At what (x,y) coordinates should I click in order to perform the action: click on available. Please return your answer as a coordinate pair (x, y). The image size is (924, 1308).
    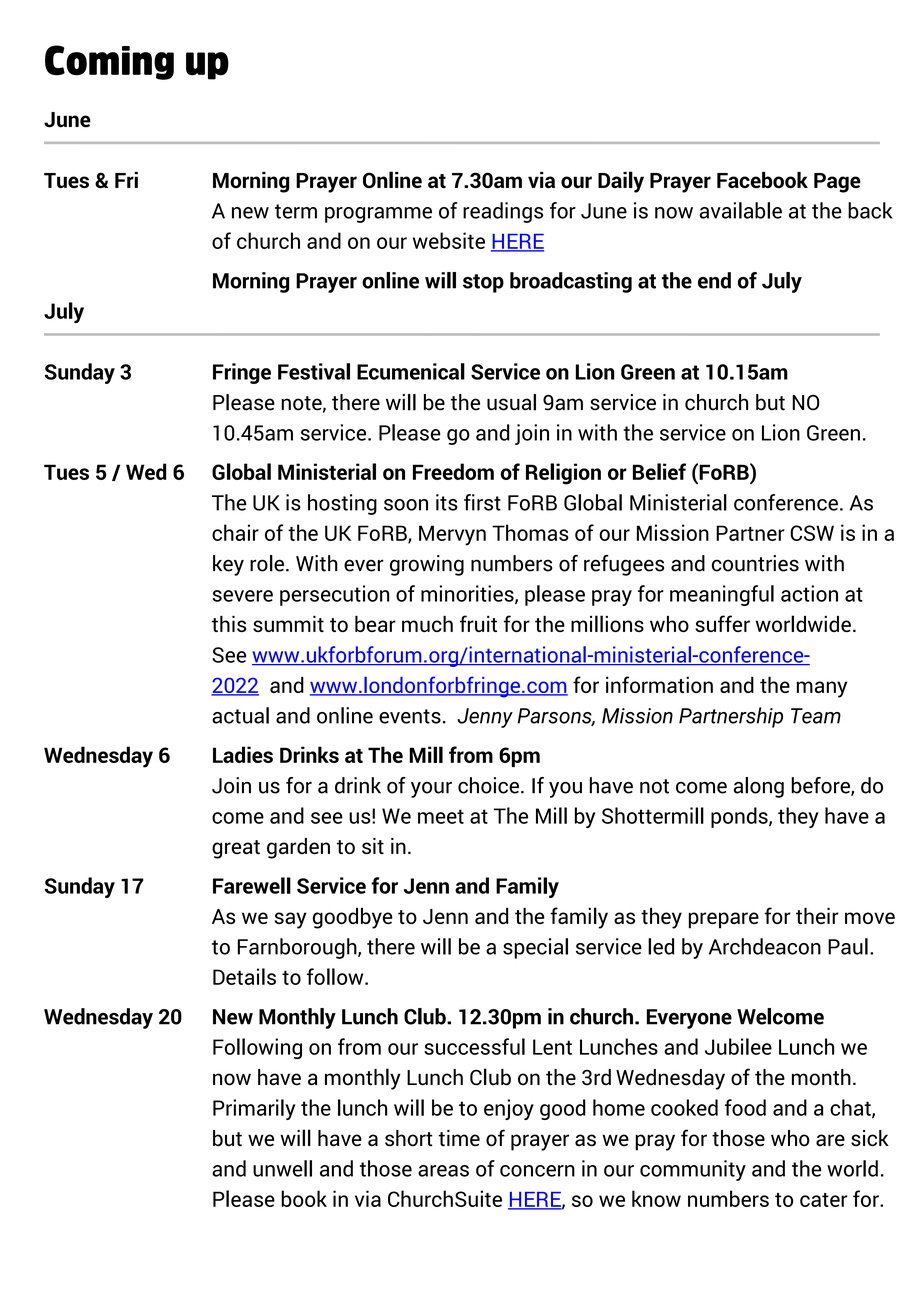
    Looking at the image, I should click on (740, 210).
